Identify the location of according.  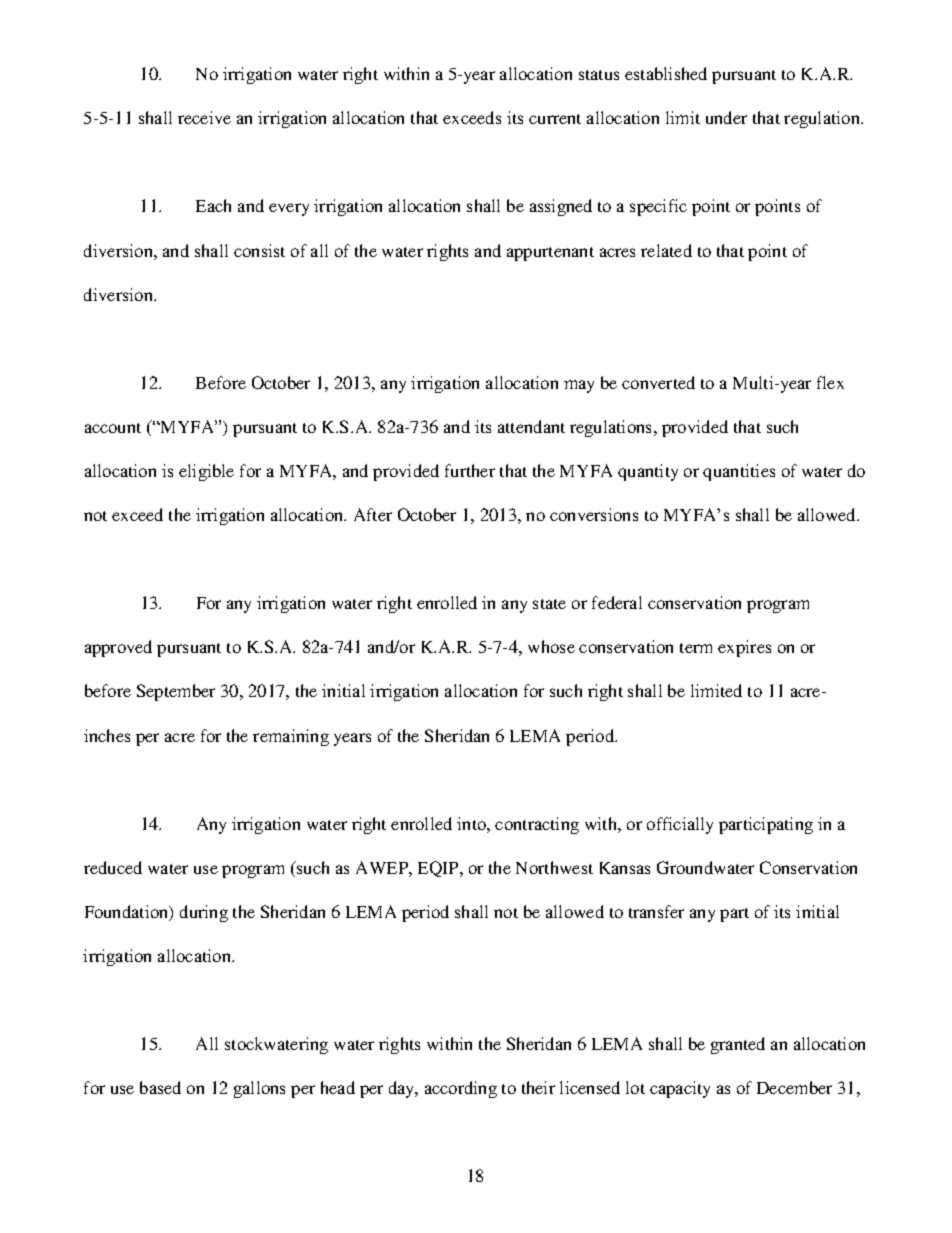
(461, 1089).
